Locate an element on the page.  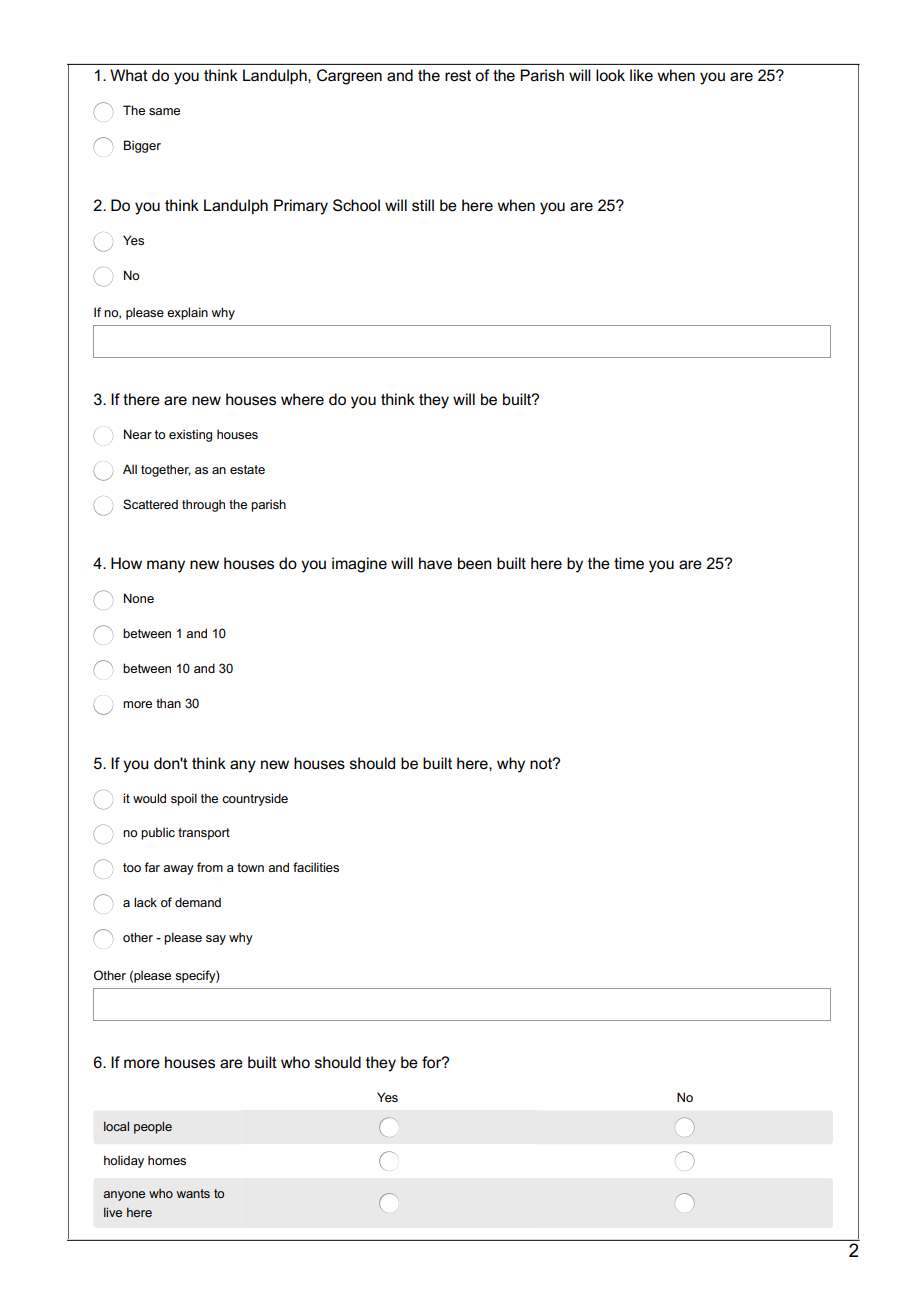
homes is located at coordinates (167, 1160).
